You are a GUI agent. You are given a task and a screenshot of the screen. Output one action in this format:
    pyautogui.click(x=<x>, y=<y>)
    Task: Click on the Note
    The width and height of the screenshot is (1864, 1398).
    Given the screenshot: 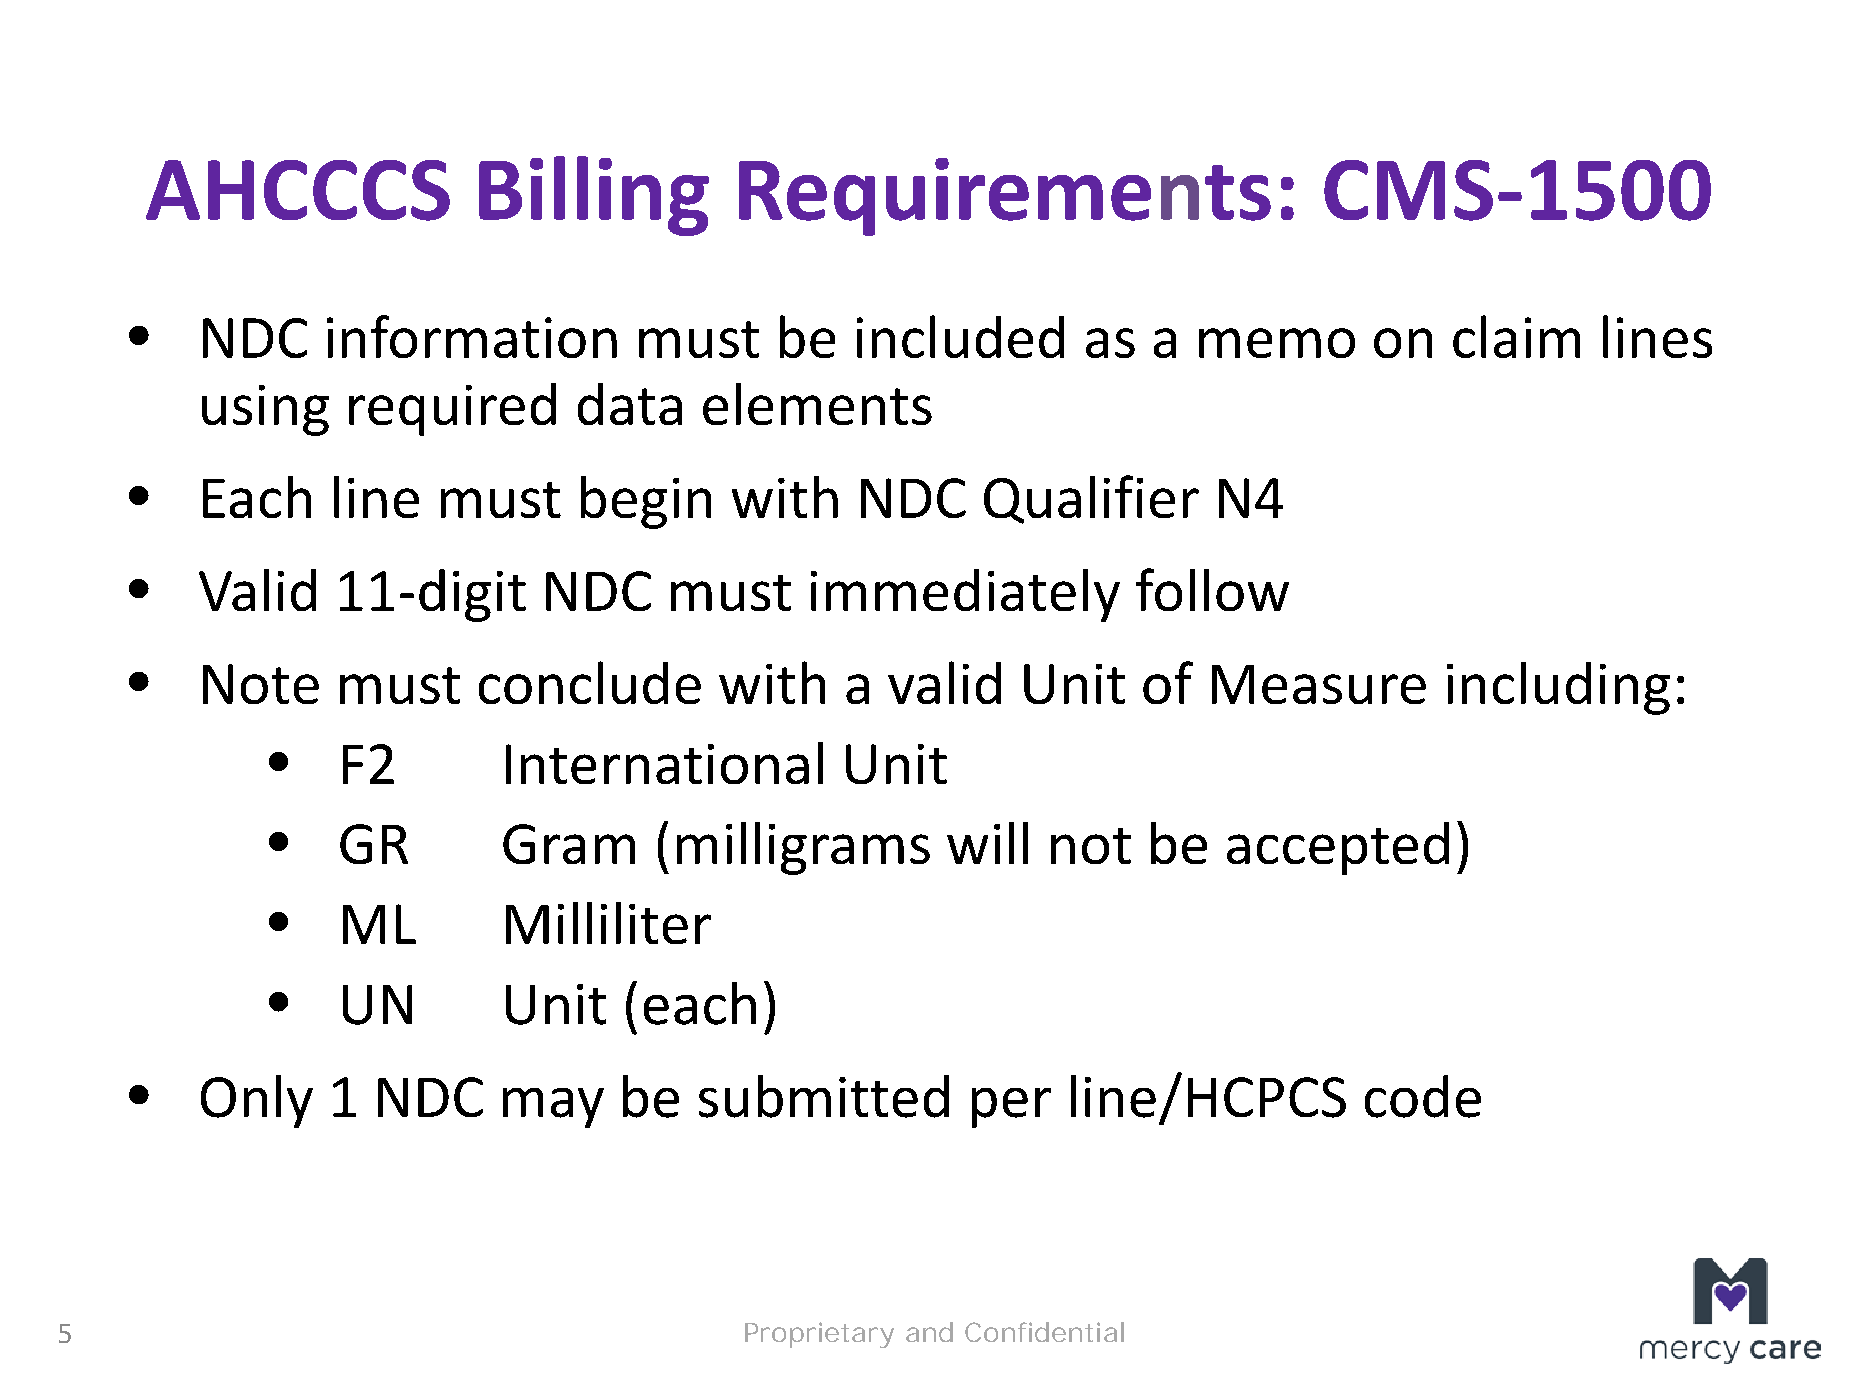 What is the action you would take?
    pyautogui.click(x=261, y=684)
